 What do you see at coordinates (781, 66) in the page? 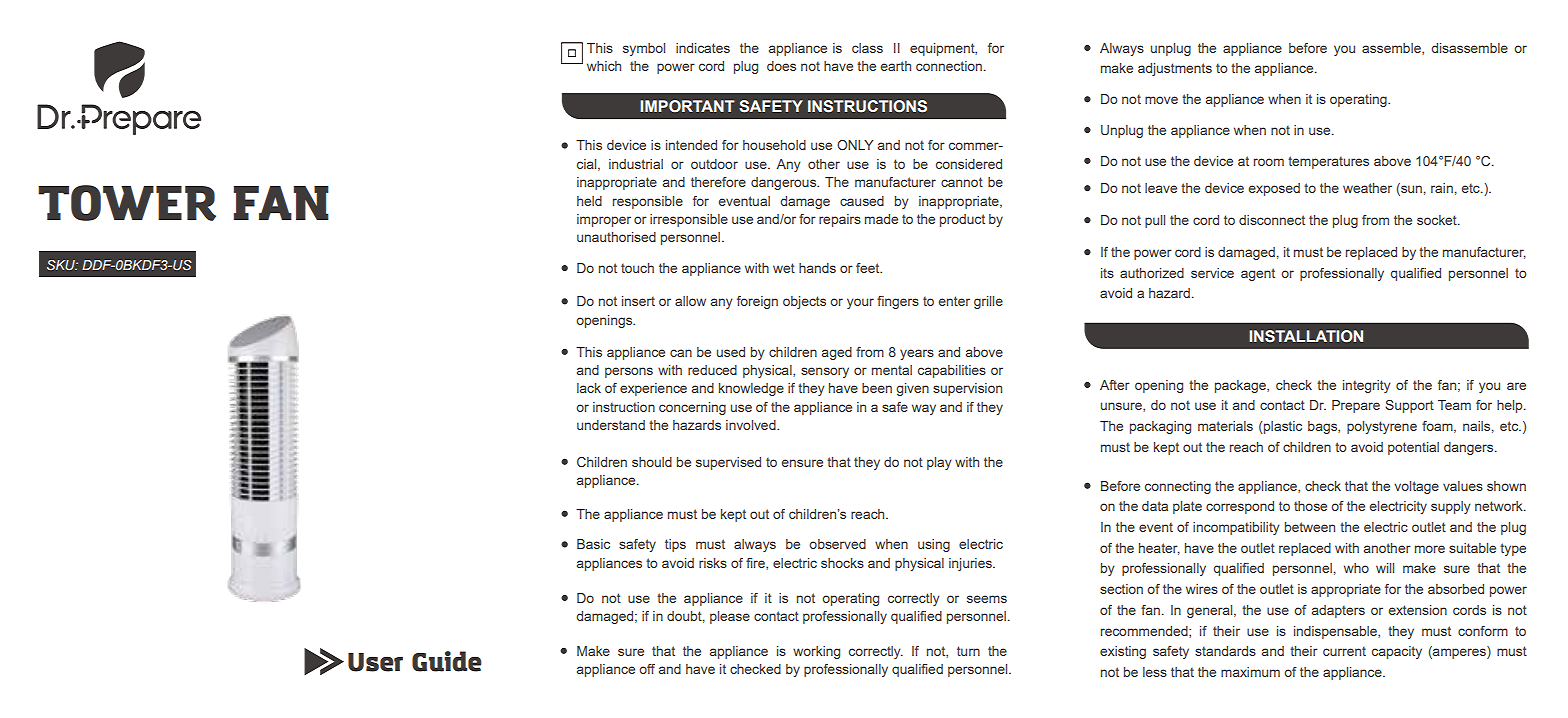
I see `does` at bounding box center [781, 66].
